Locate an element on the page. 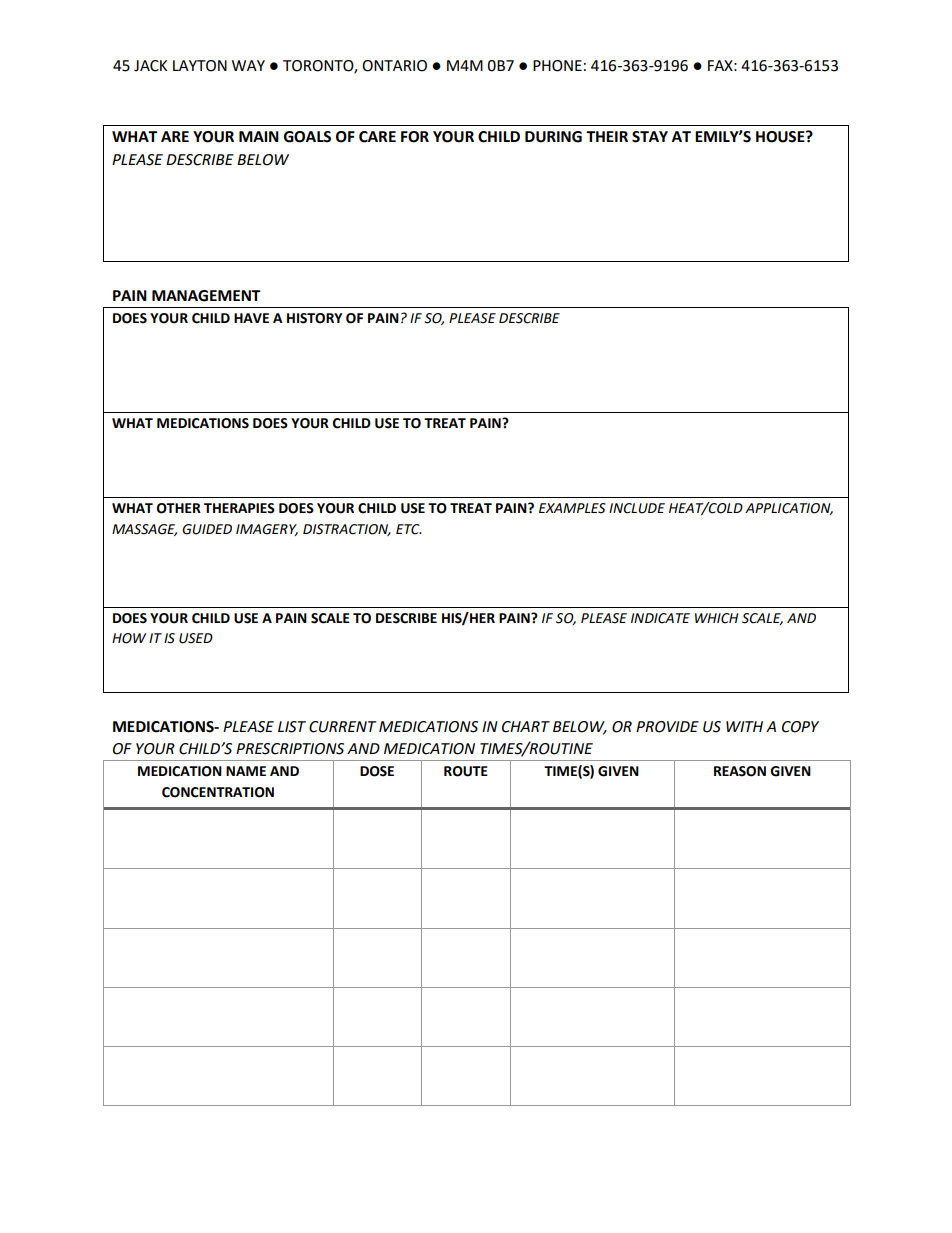 The width and height of the document is (952, 1233). REASON is located at coordinates (740, 771).
